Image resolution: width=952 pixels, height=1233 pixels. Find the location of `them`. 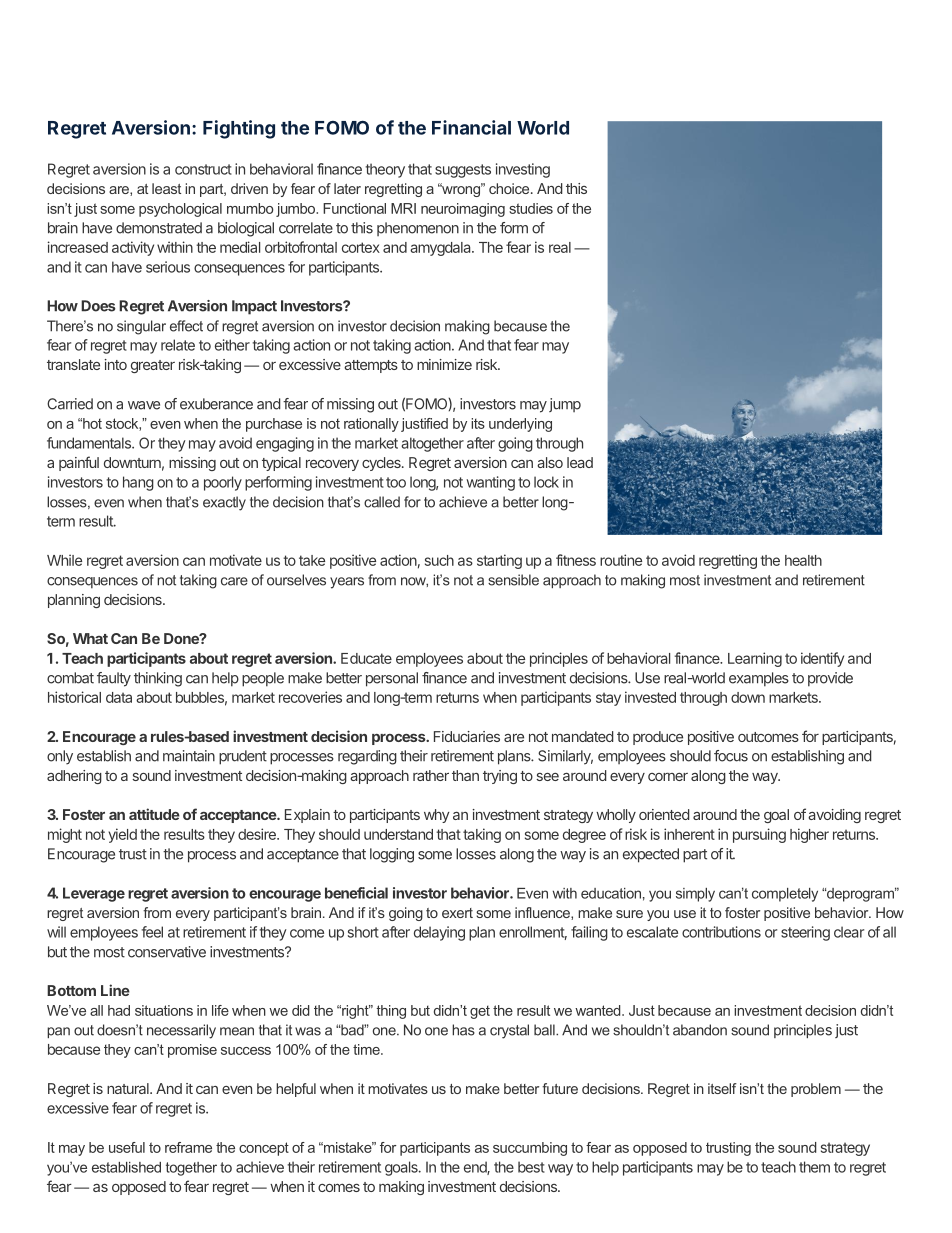

them is located at coordinates (814, 1167).
